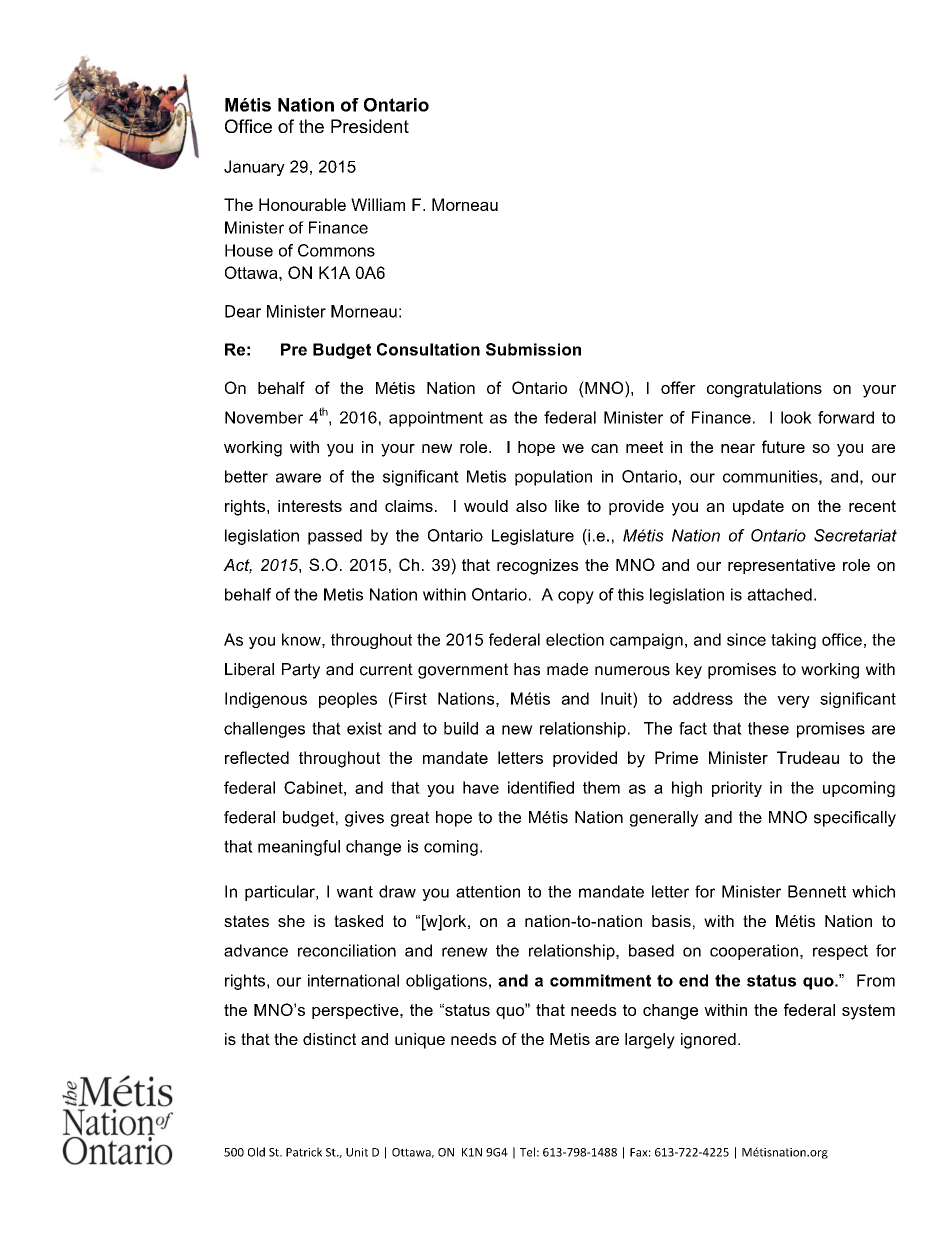  What do you see at coordinates (764, 390) in the image?
I see `congratulations` at bounding box center [764, 390].
